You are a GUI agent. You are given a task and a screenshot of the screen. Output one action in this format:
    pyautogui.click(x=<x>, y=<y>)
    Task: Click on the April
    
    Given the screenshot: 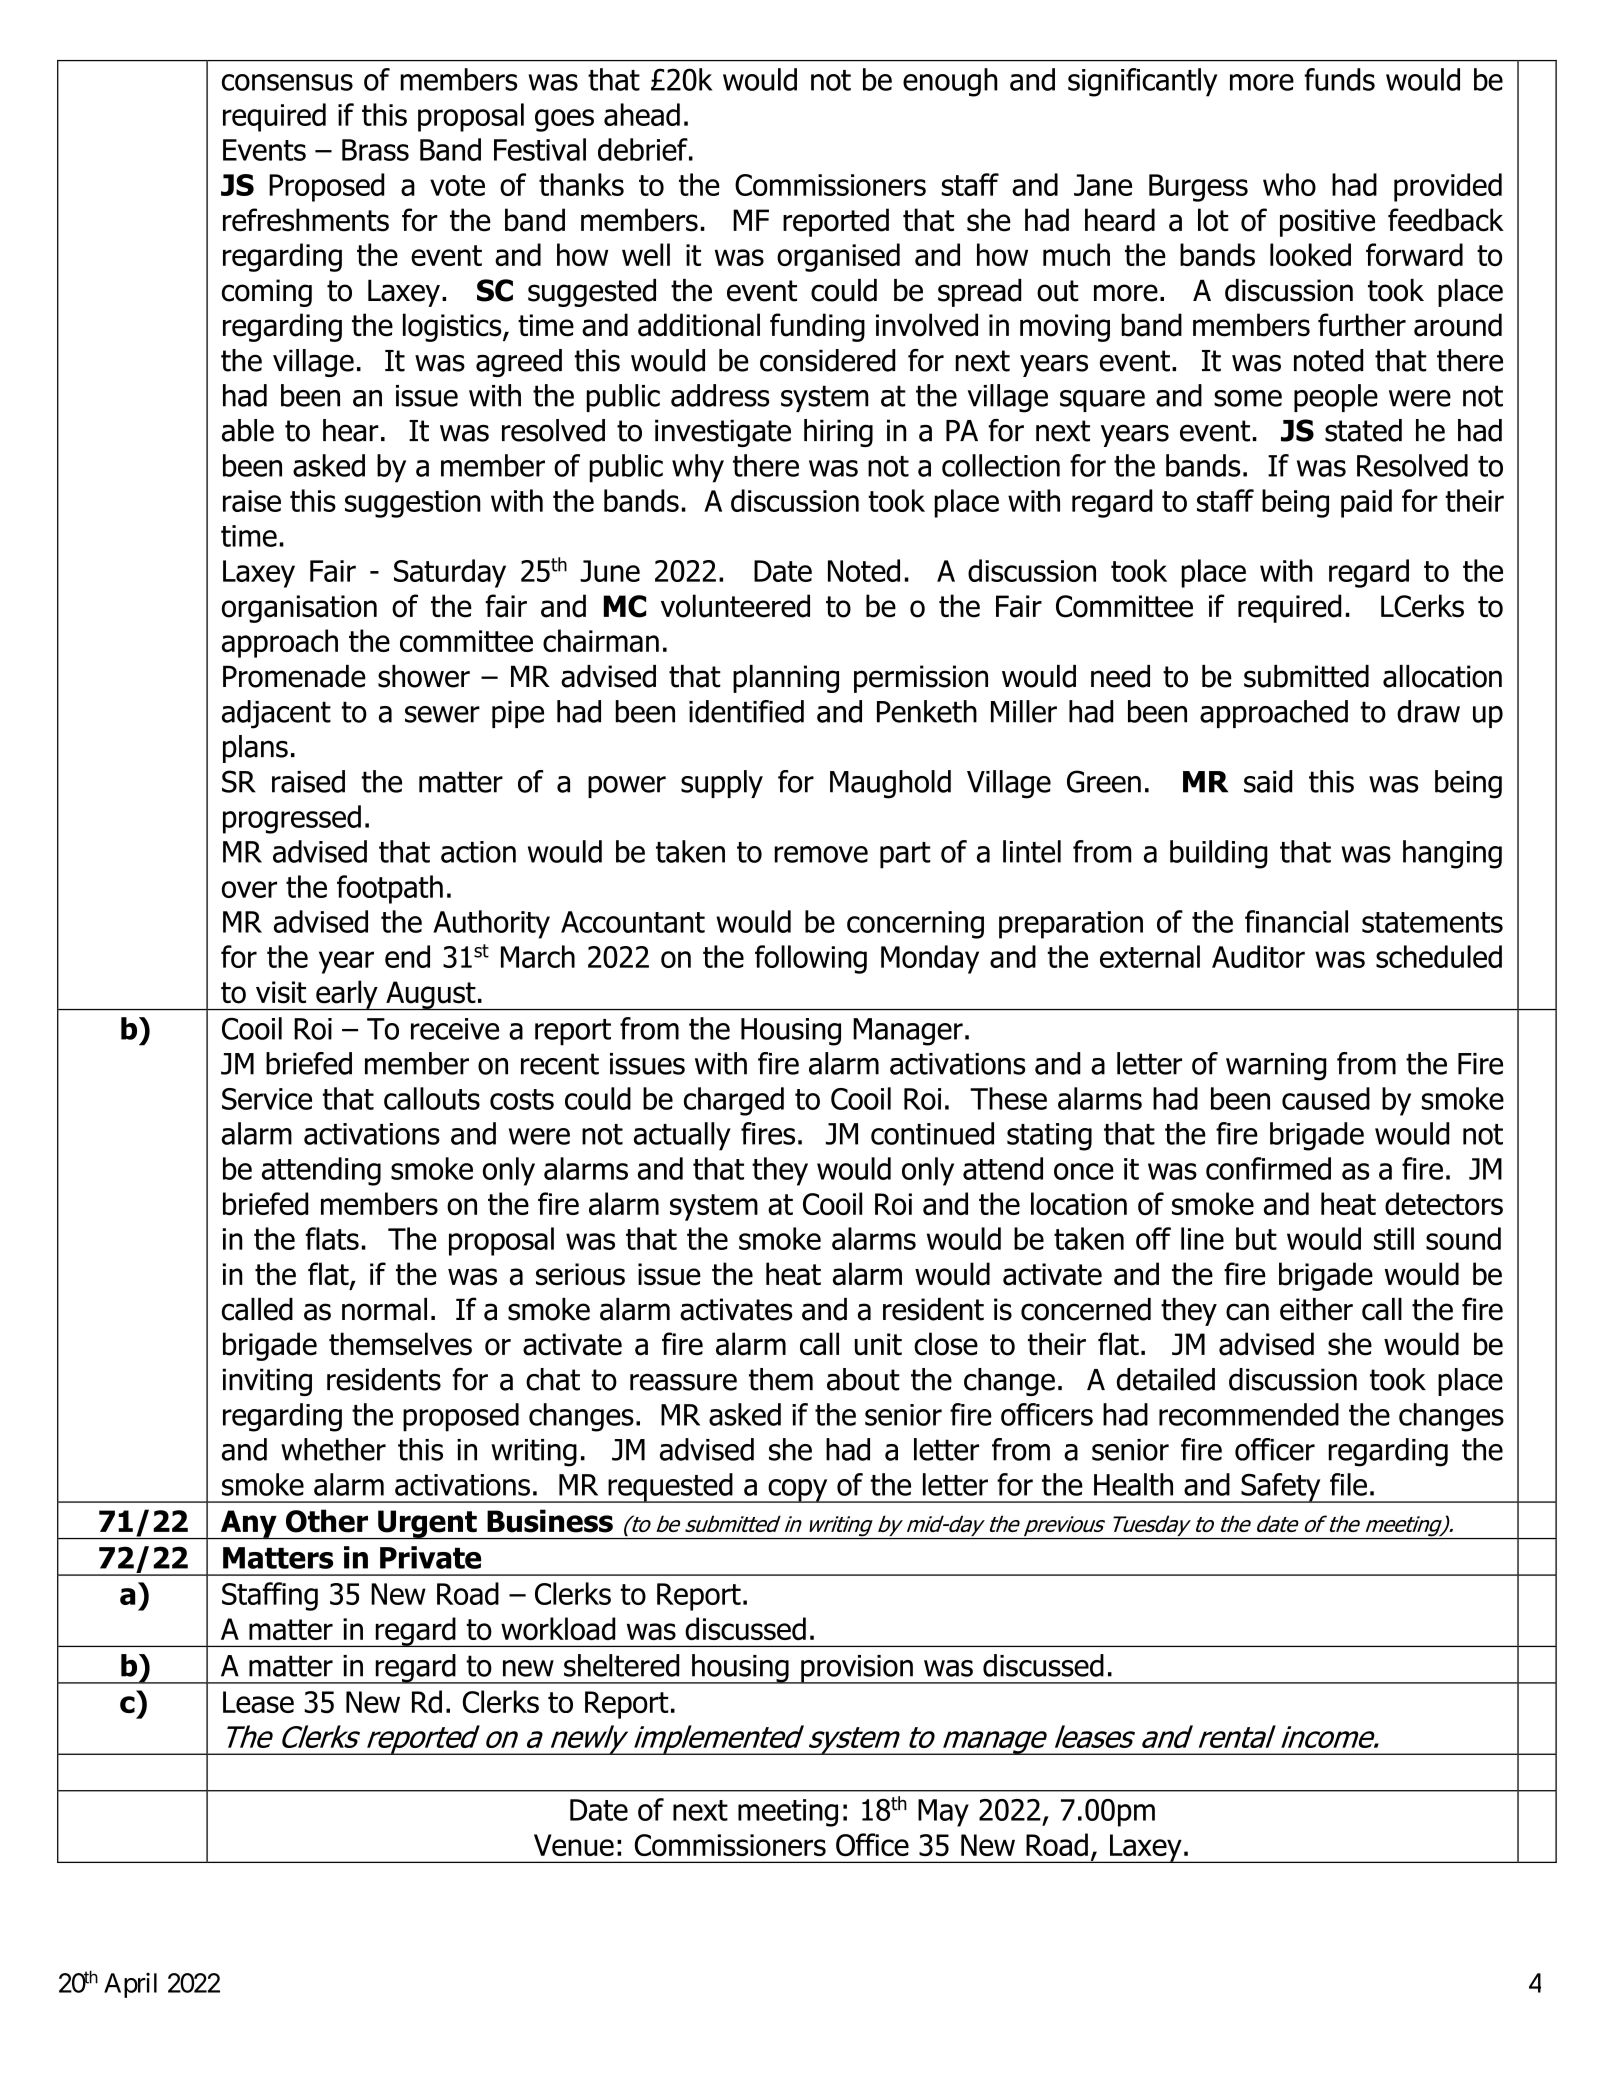 What is the action you would take?
    pyautogui.click(x=130, y=1985)
